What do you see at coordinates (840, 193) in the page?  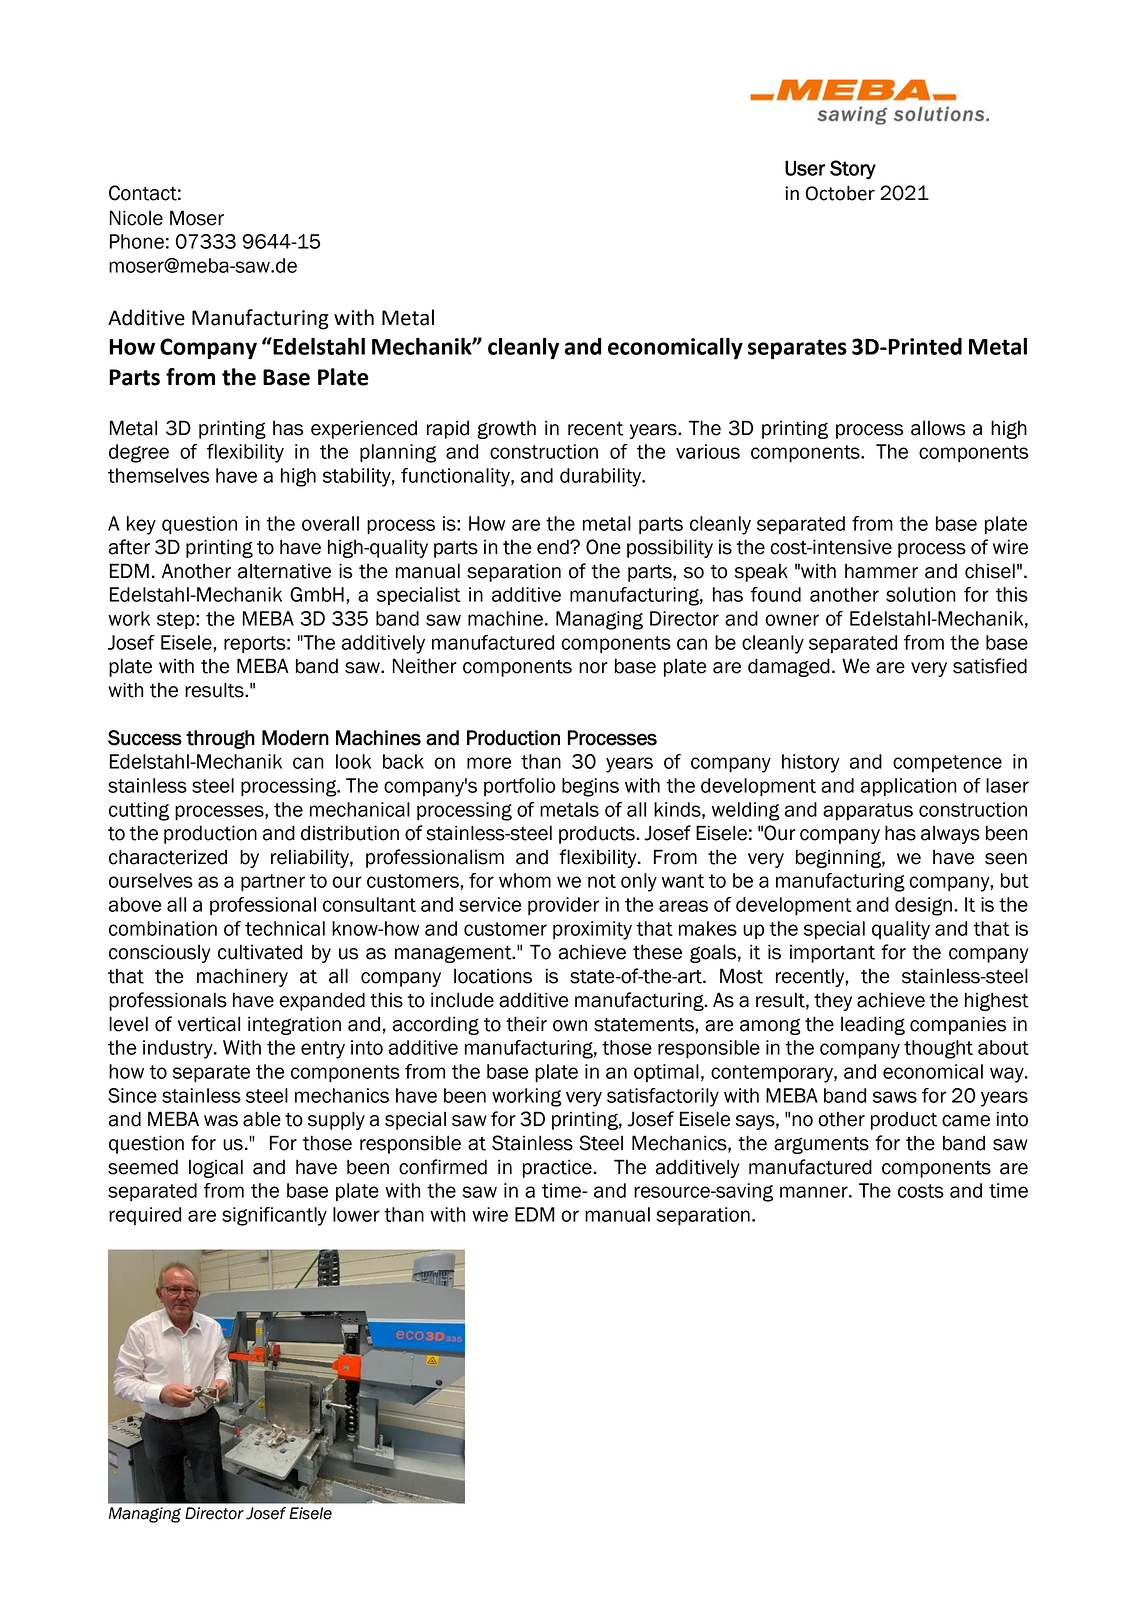 I see `October` at bounding box center [840, 193].
